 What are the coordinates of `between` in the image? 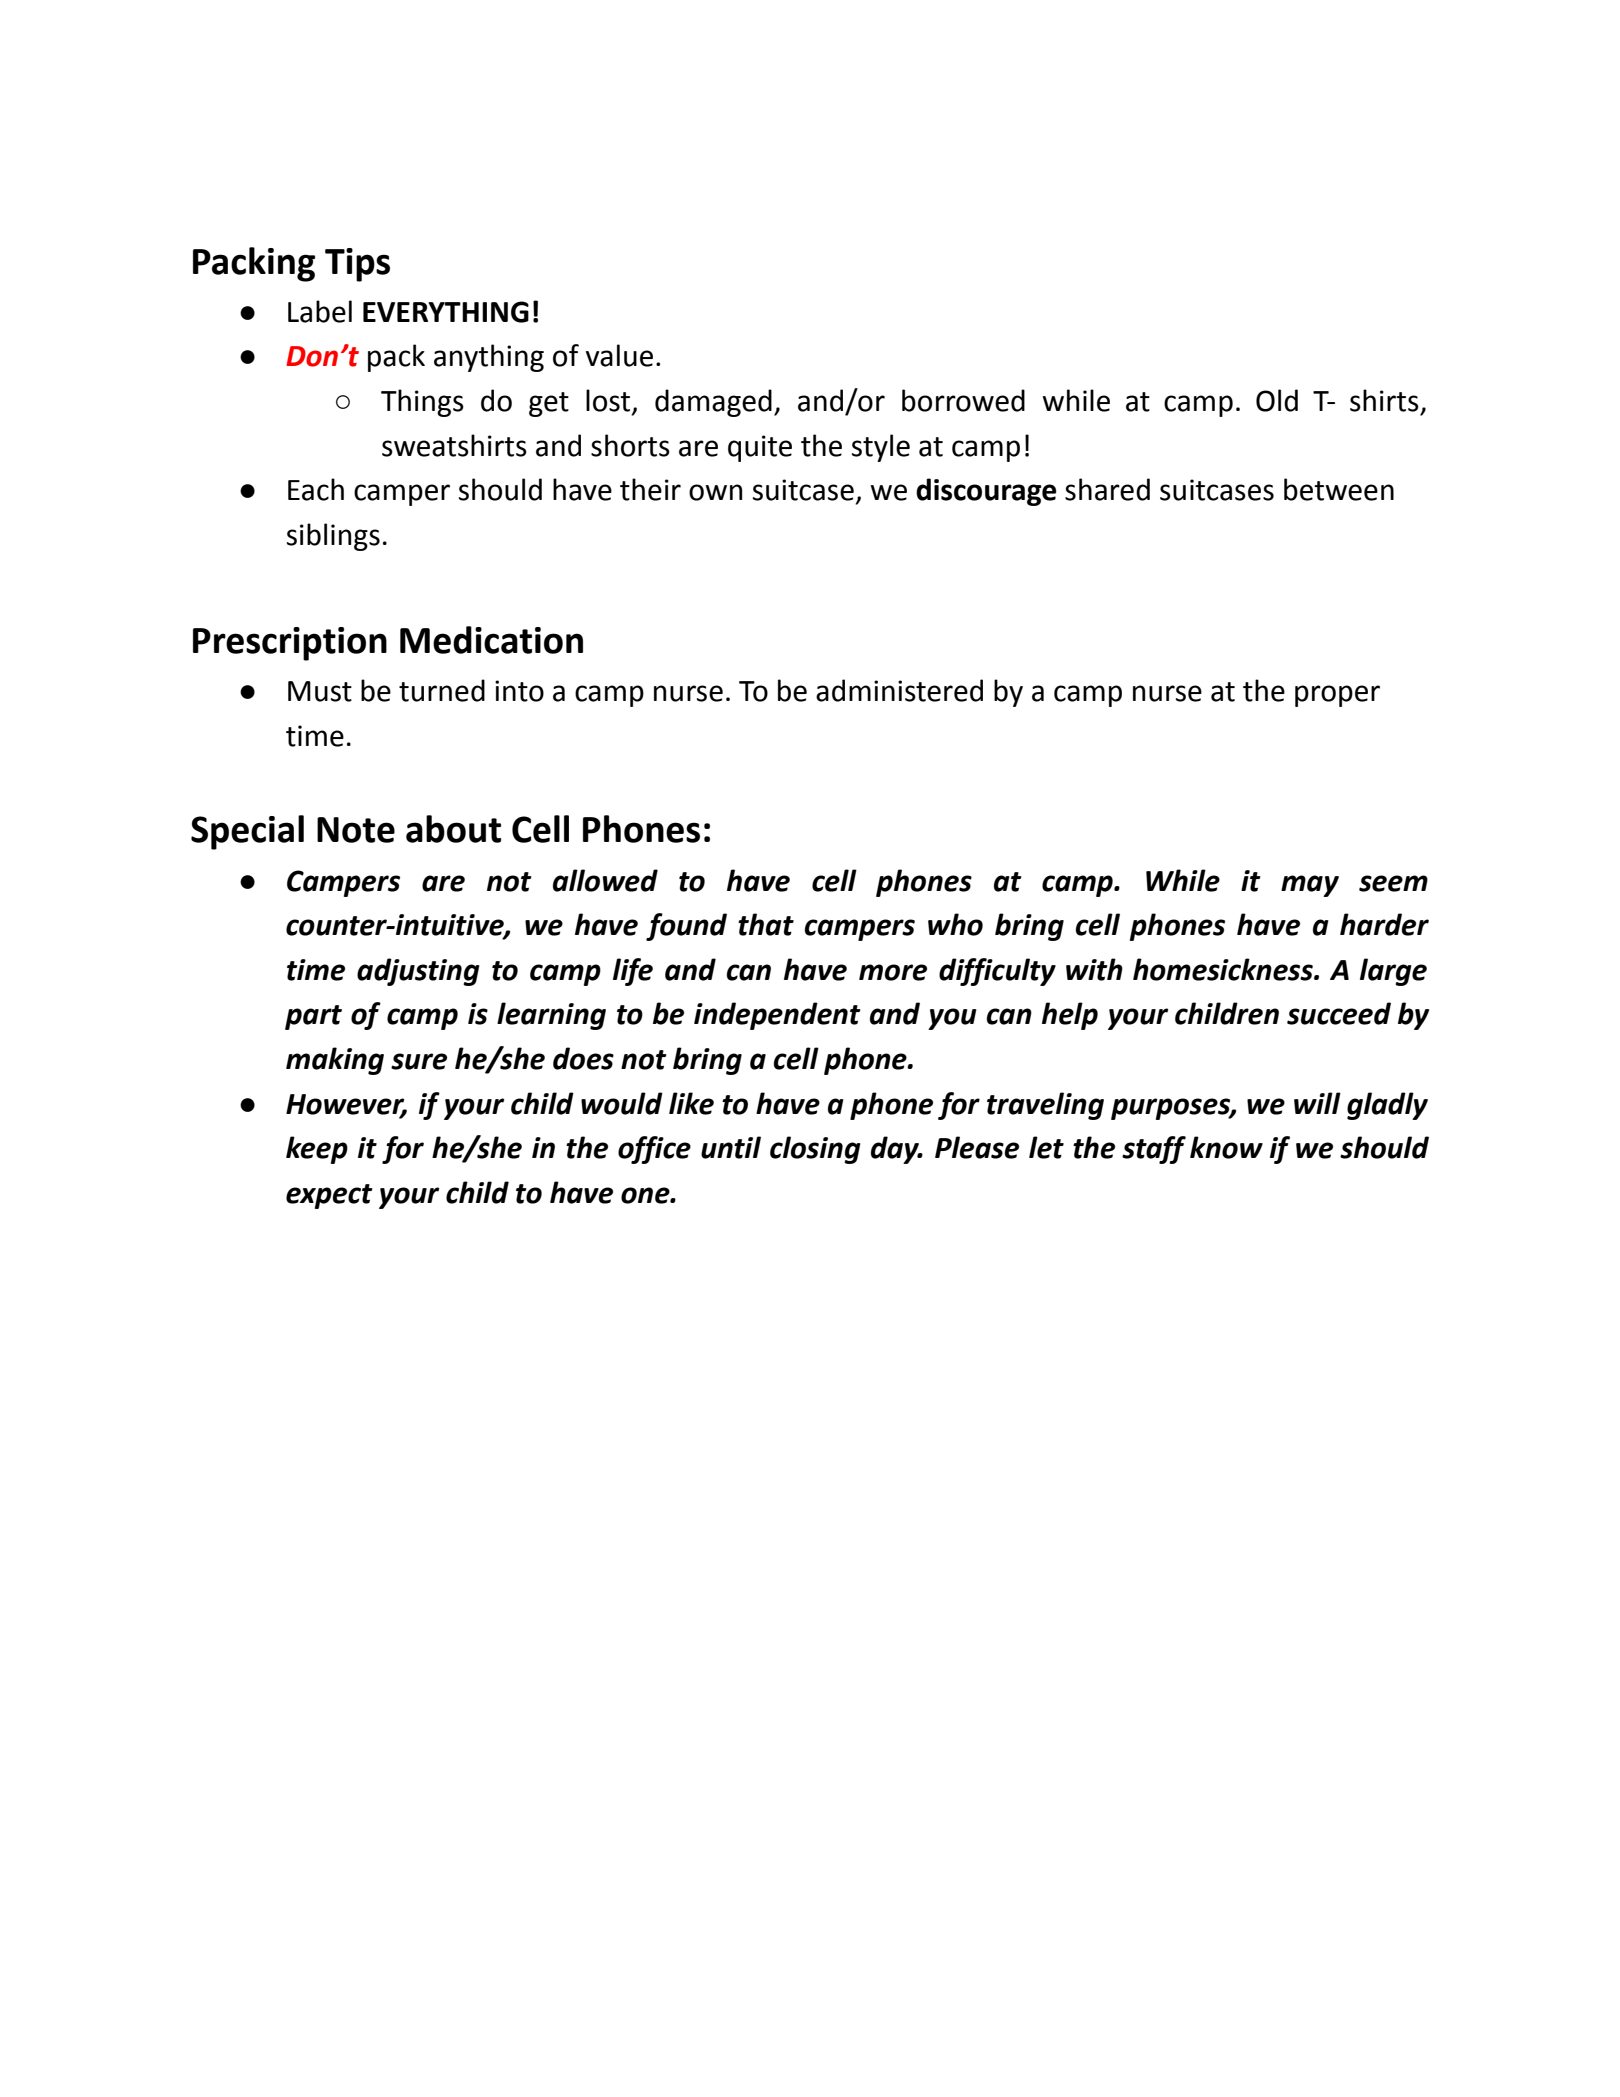 It's located at (1339, 489).
